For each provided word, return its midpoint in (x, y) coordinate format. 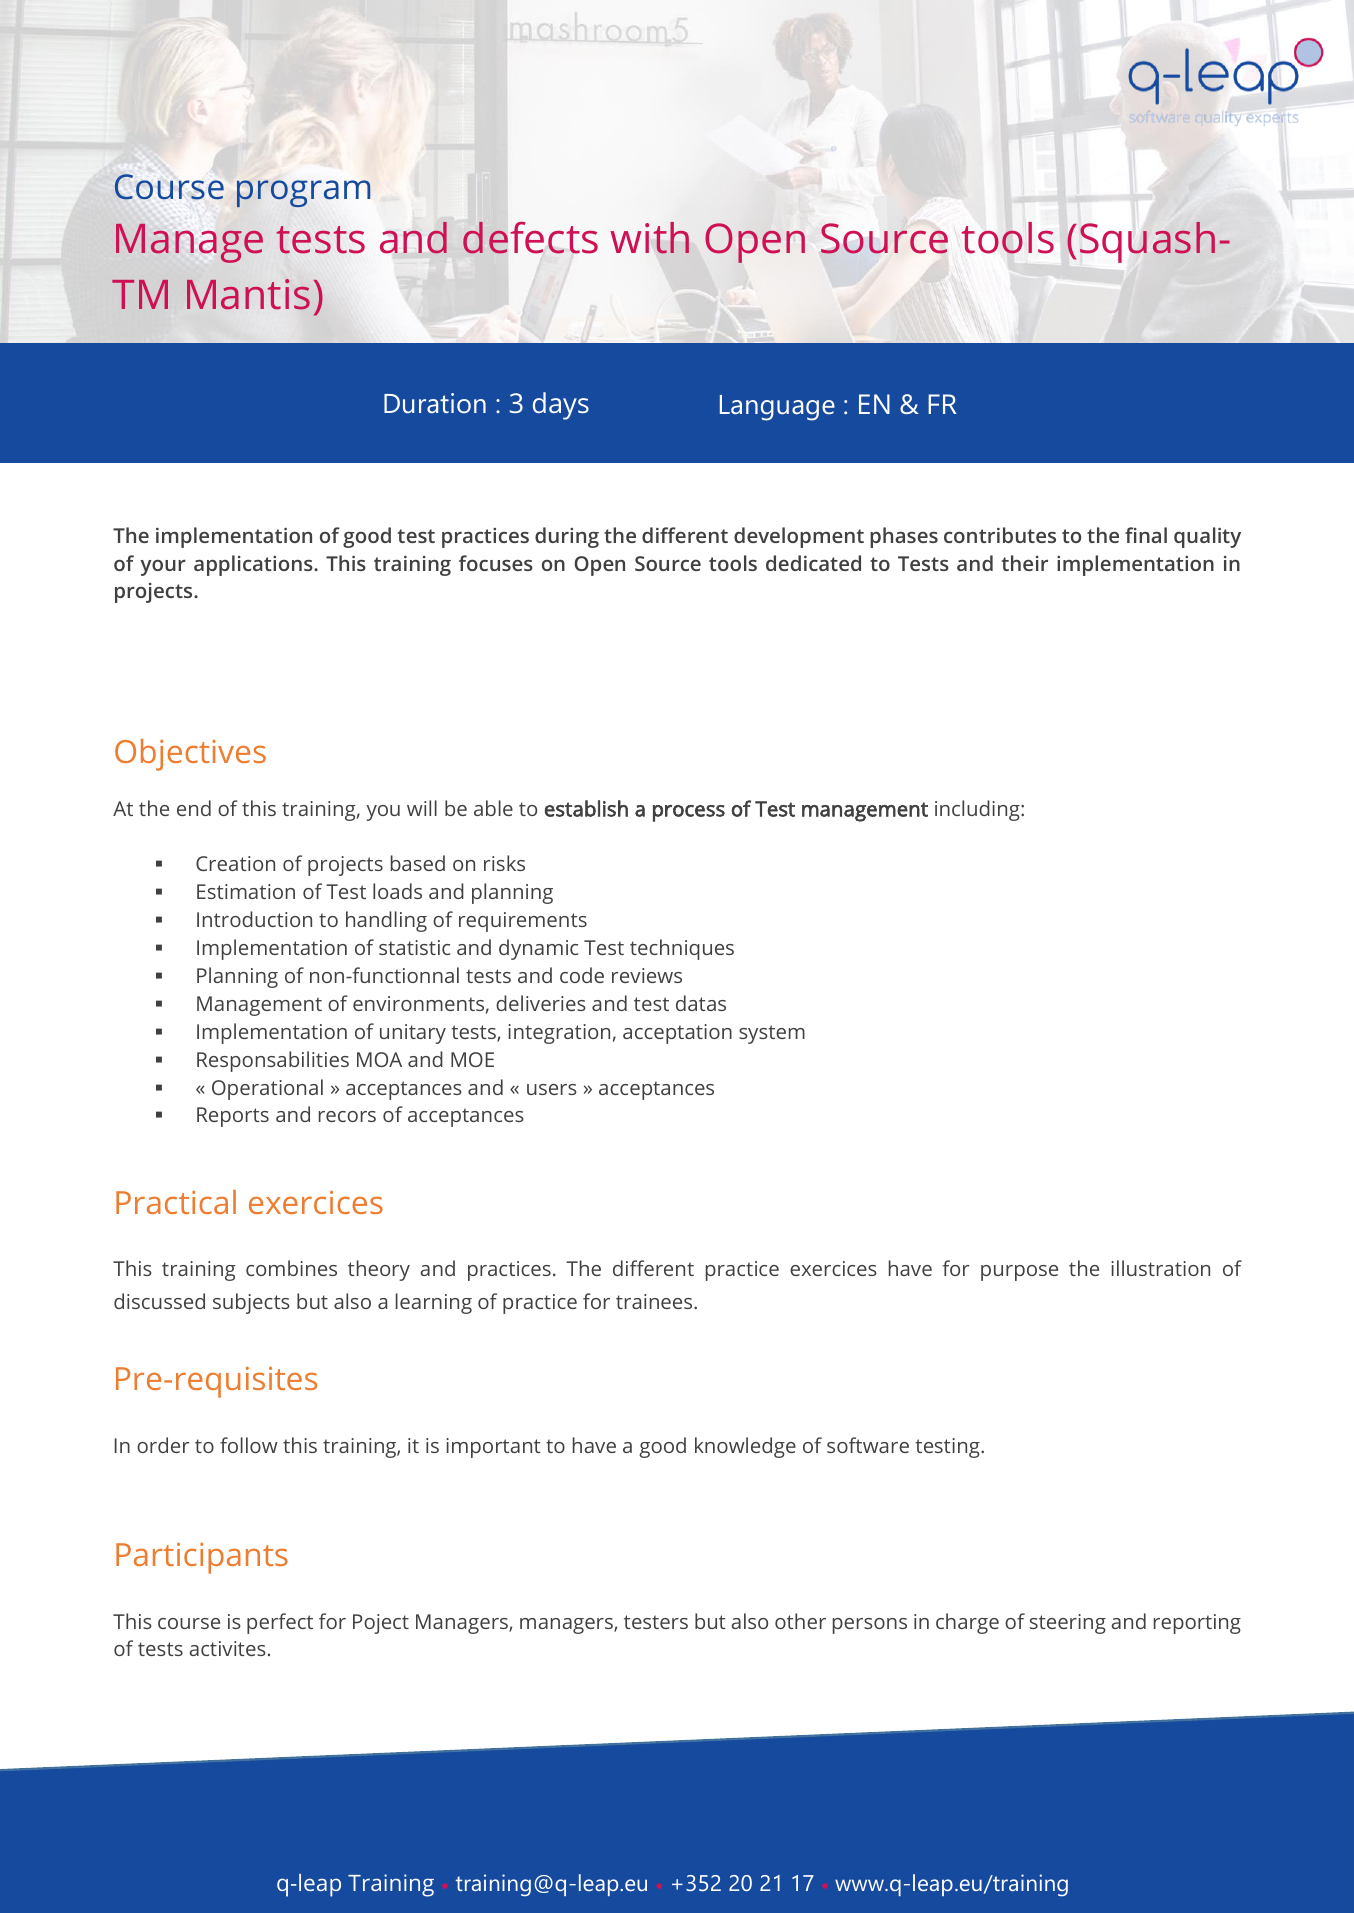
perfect (280, 1623)
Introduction (254, 919)
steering (1068, 1624)
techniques (682, 949)
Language (777, 408)
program (303, 193)
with (649, 238)
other (800, 1621)
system (772, 1034)
